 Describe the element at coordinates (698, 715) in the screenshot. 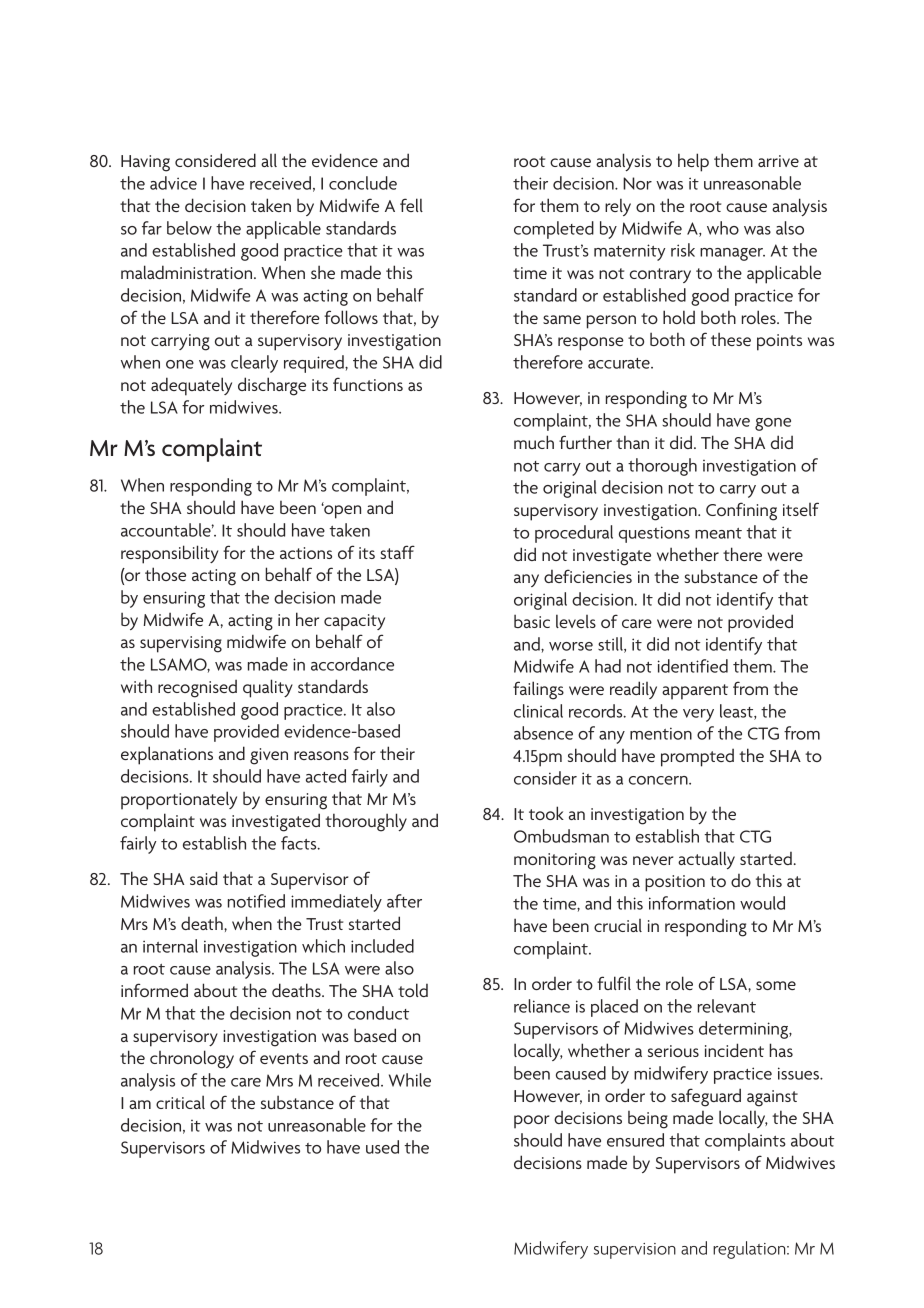

I see `very` at that location.
